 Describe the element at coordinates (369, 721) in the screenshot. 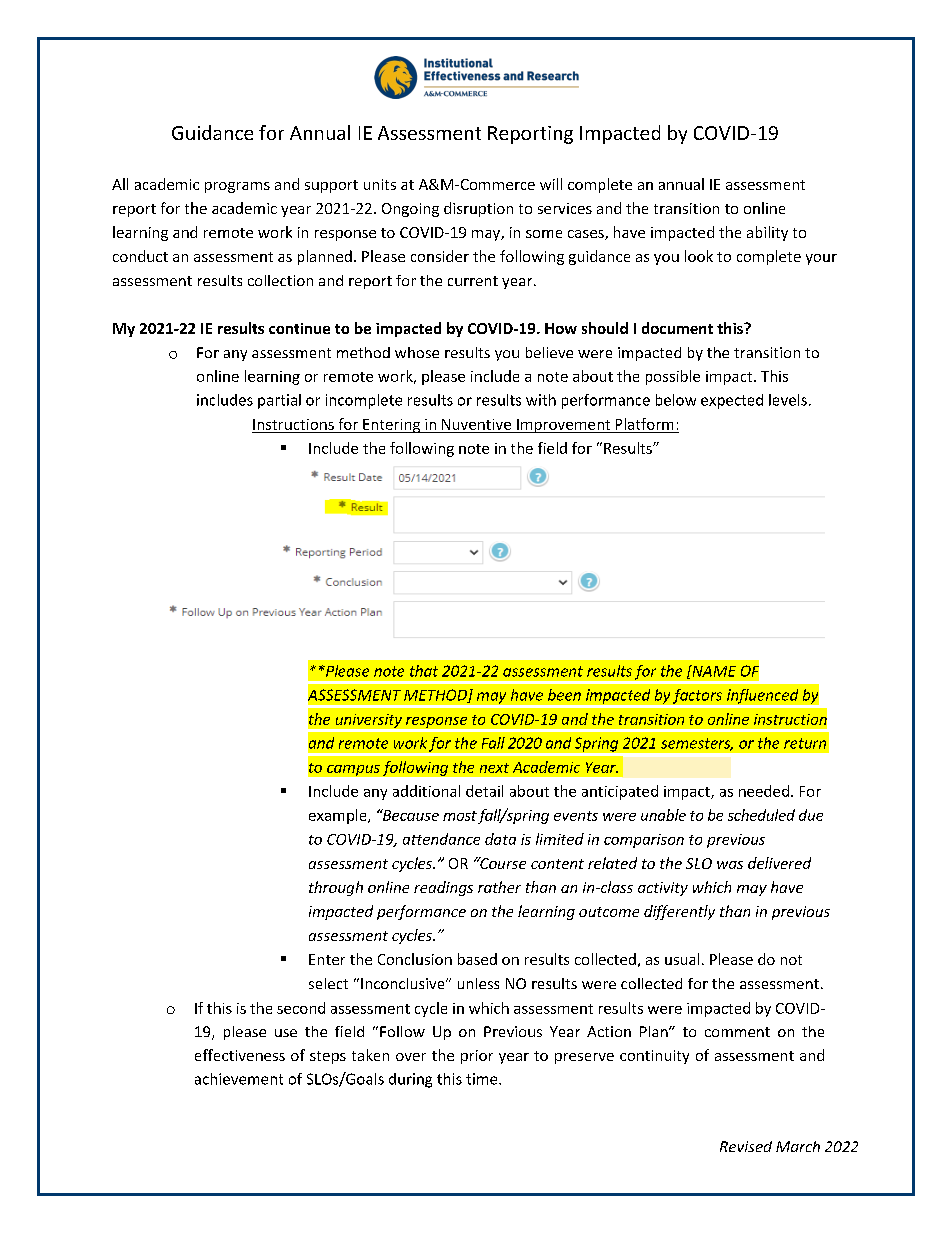

I see `university` at that location.
